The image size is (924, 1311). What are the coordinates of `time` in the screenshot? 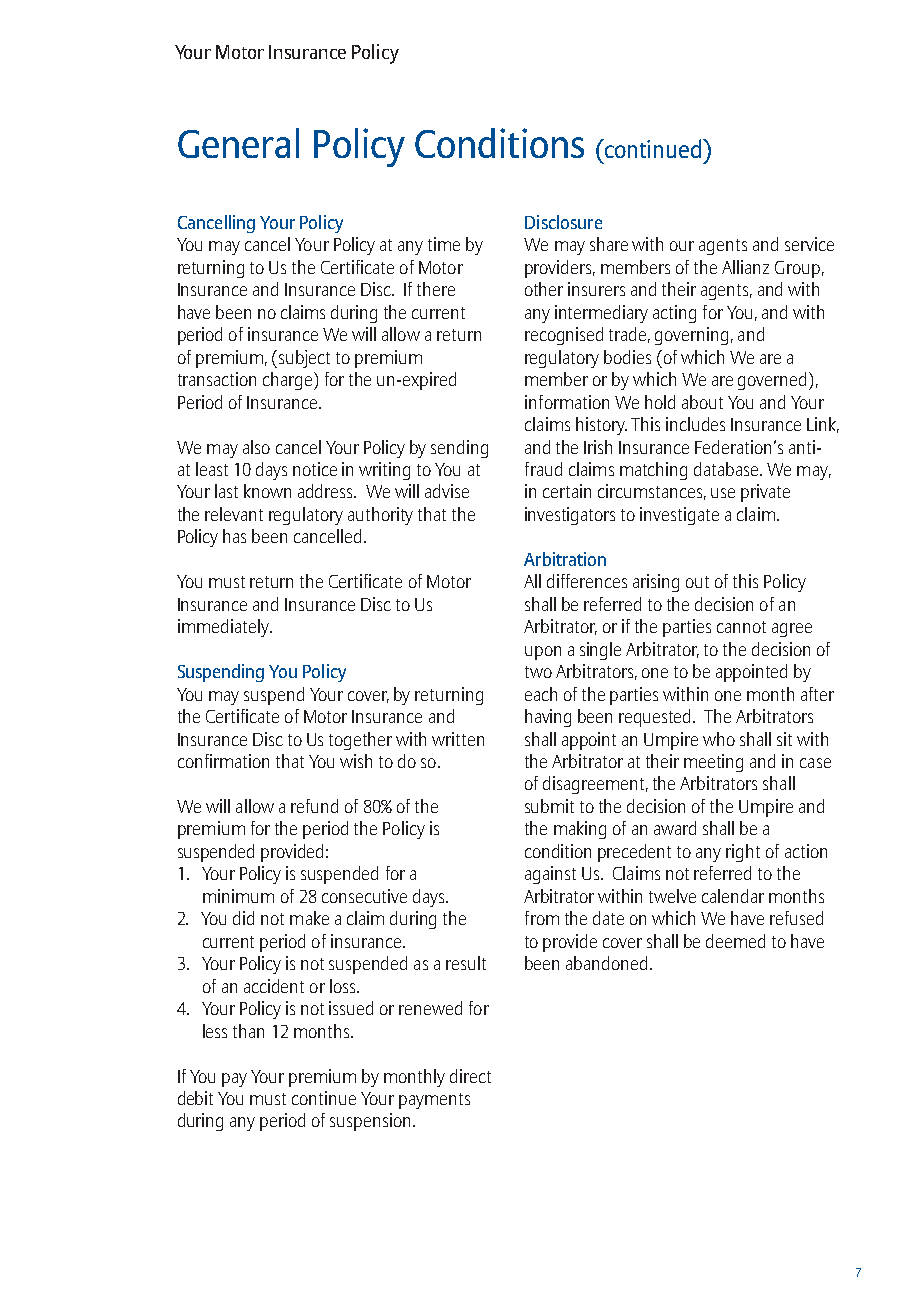 It's located at (444, 244).
